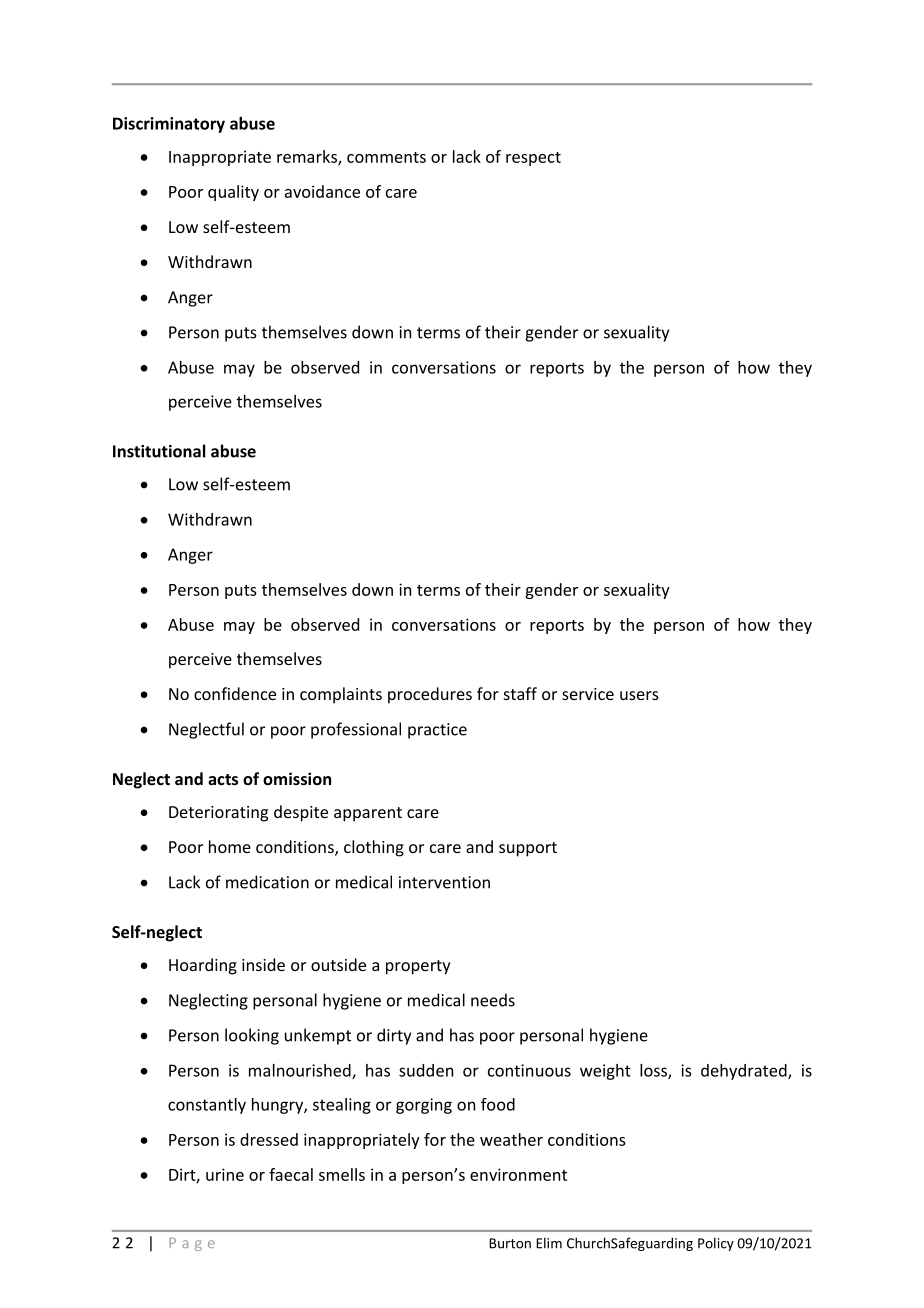 This screenshot has width=924, height=1308. Describe the element at coordinates (430, 695) in the screenshot. I see `procedures` at that location.
